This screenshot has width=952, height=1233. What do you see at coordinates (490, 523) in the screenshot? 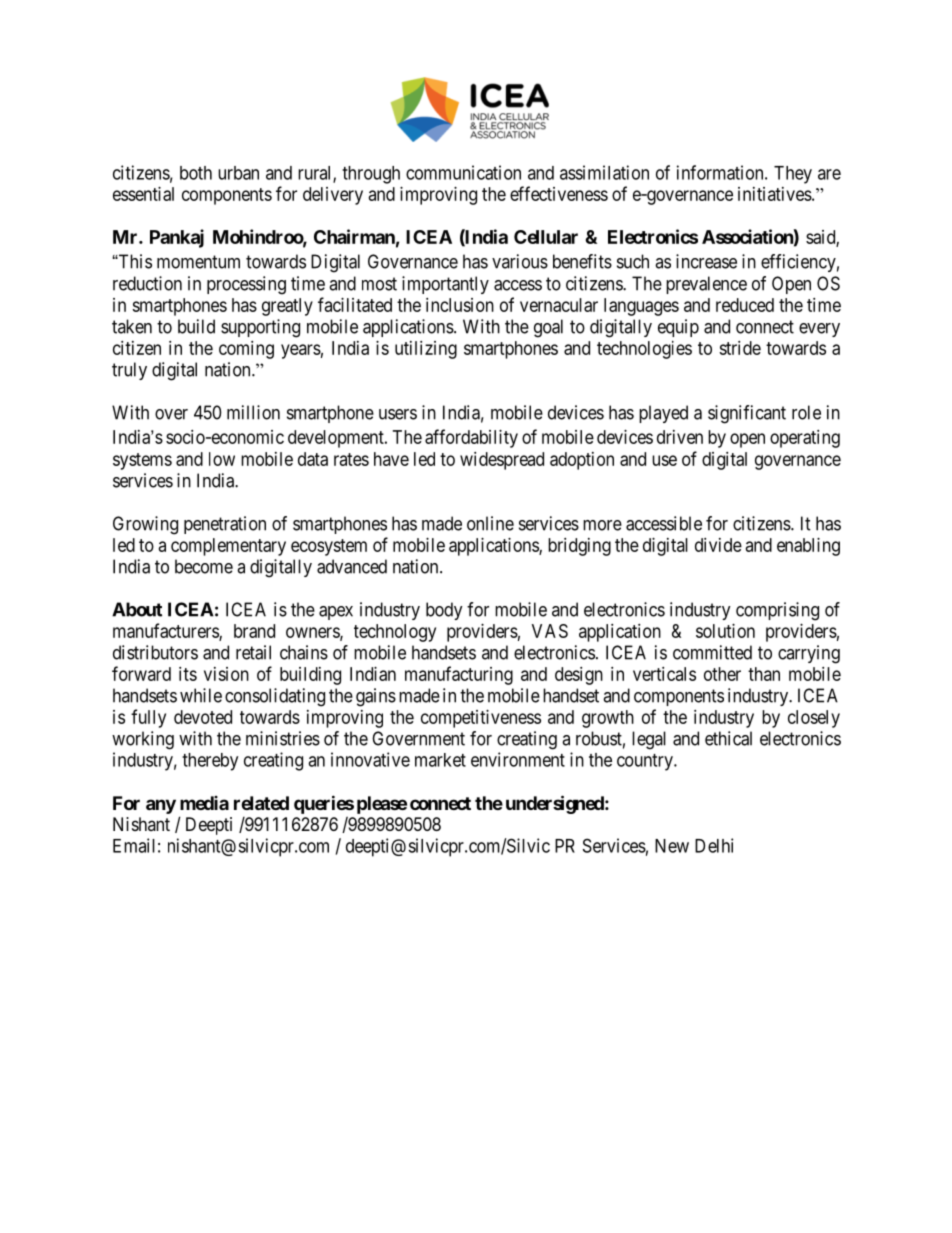
I see `online` at bounding box center [490, 523].
